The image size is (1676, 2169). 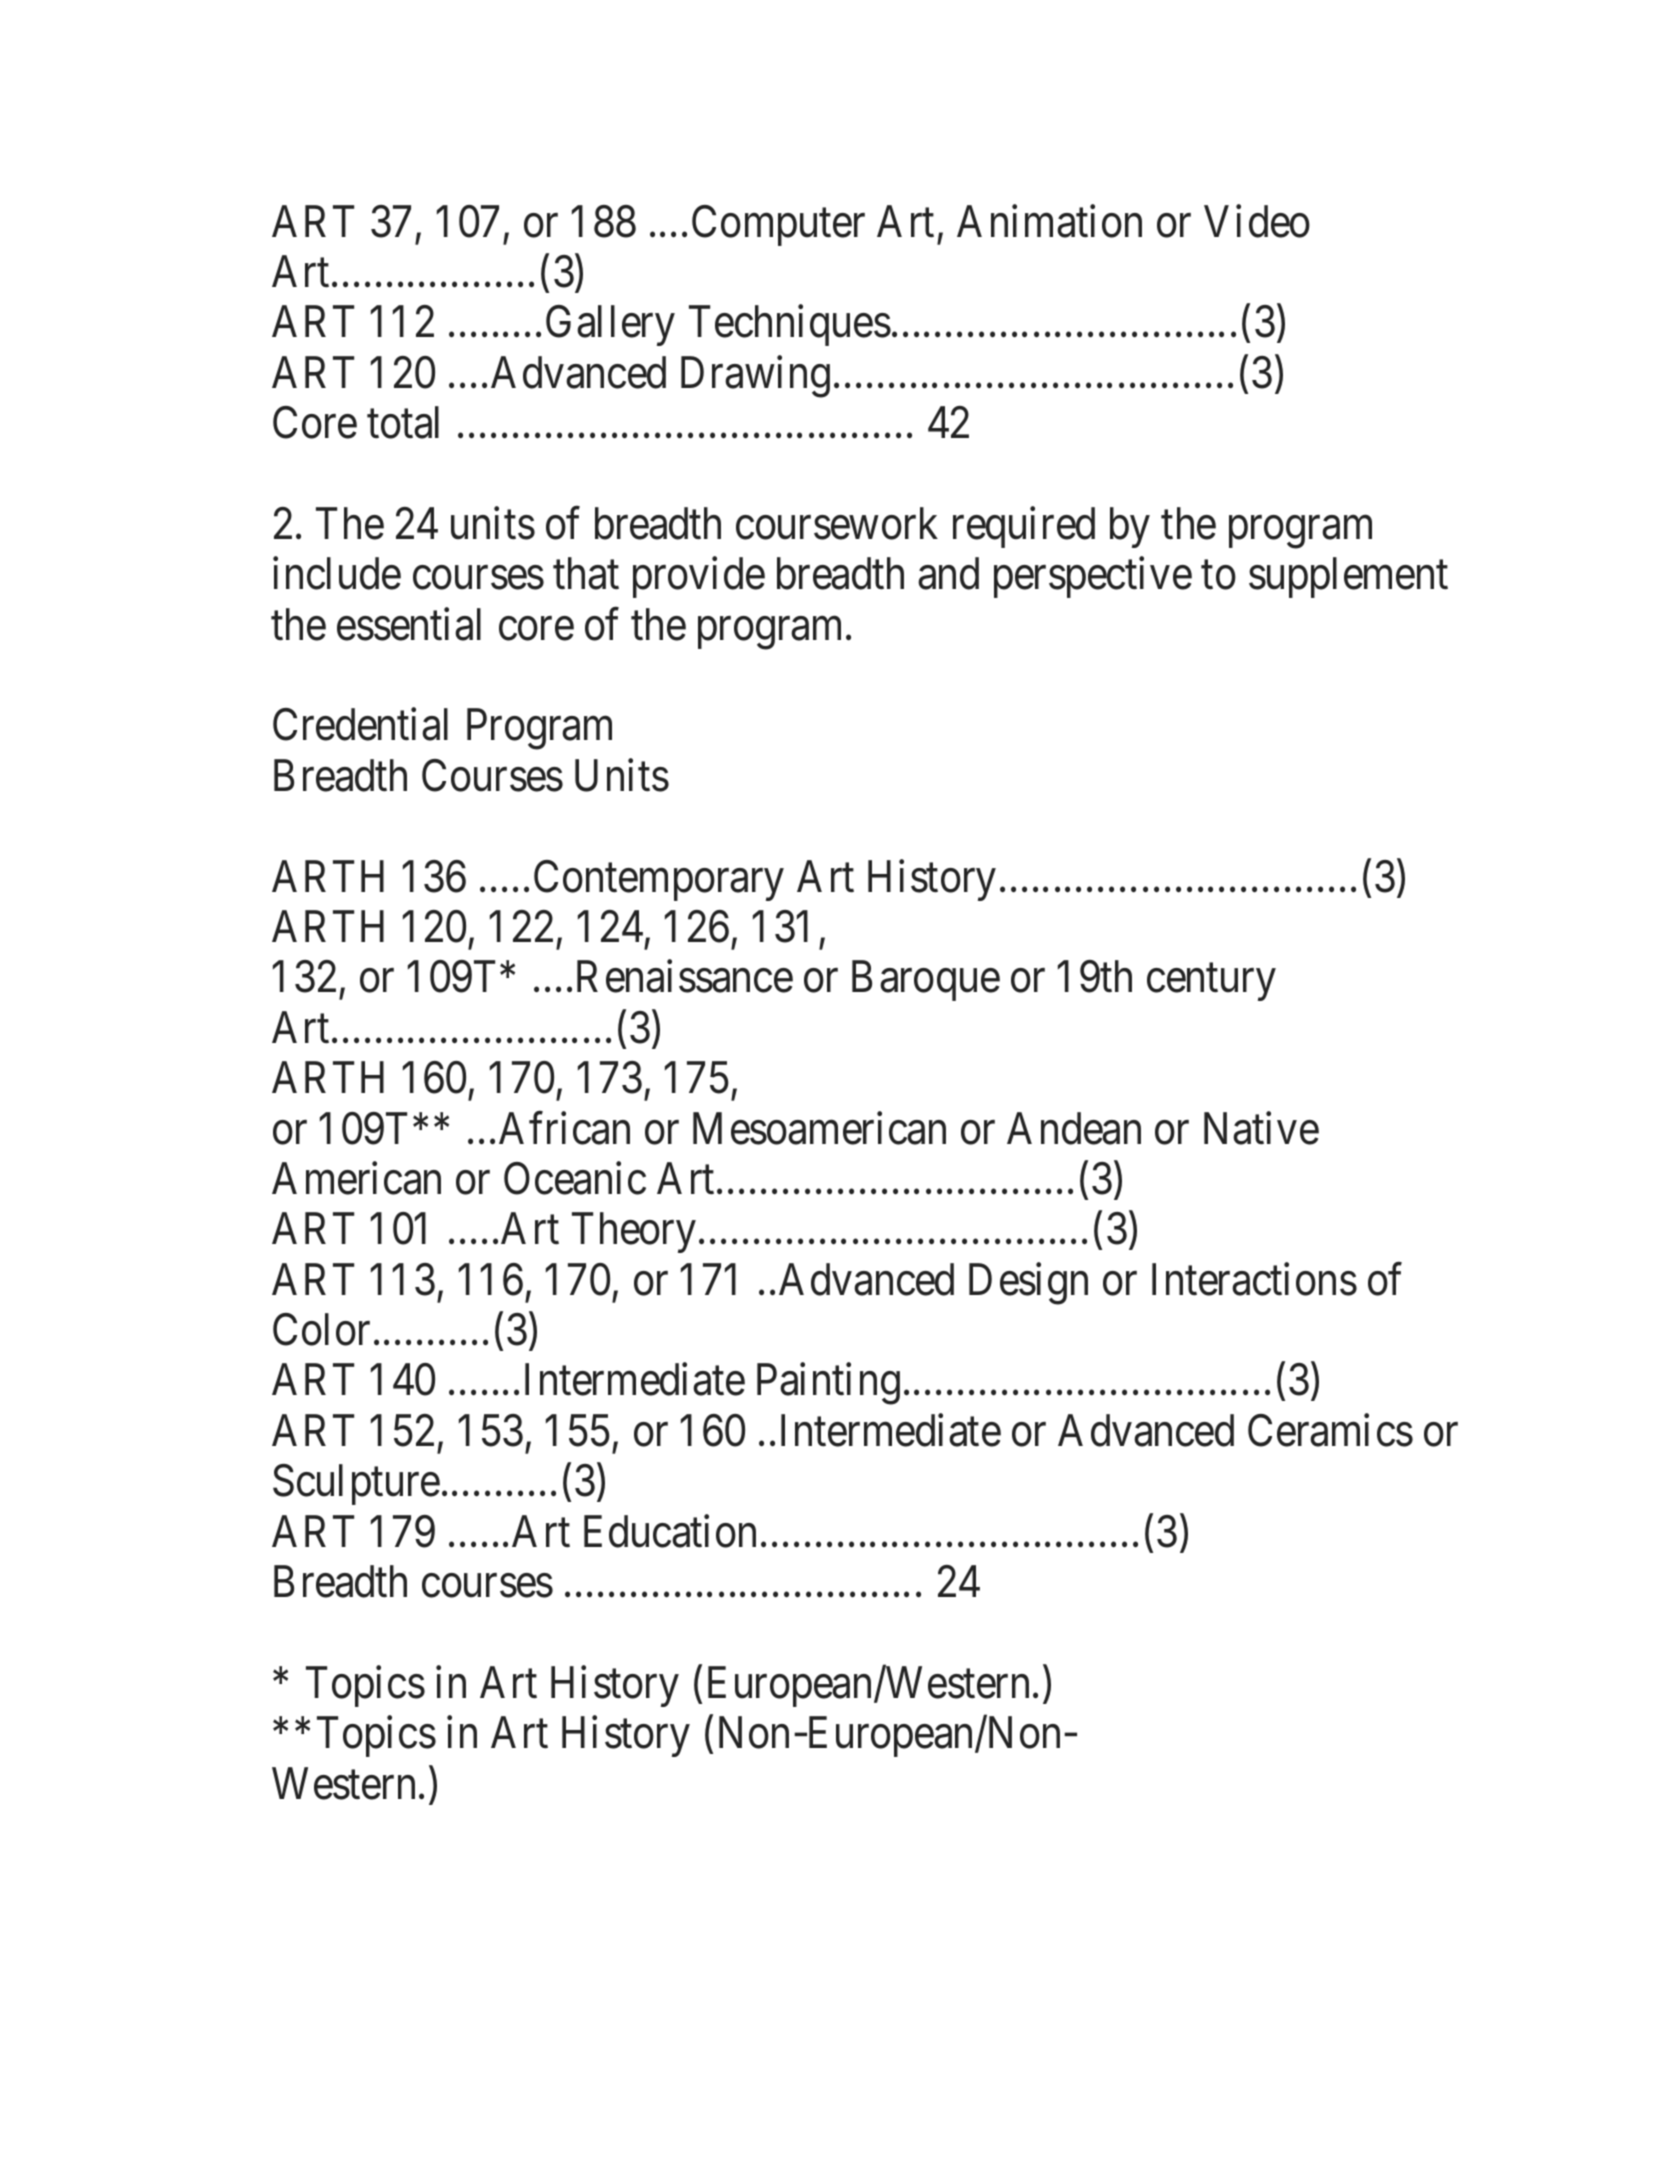 I want to click on supplement, so click(x=1348, y=577).
